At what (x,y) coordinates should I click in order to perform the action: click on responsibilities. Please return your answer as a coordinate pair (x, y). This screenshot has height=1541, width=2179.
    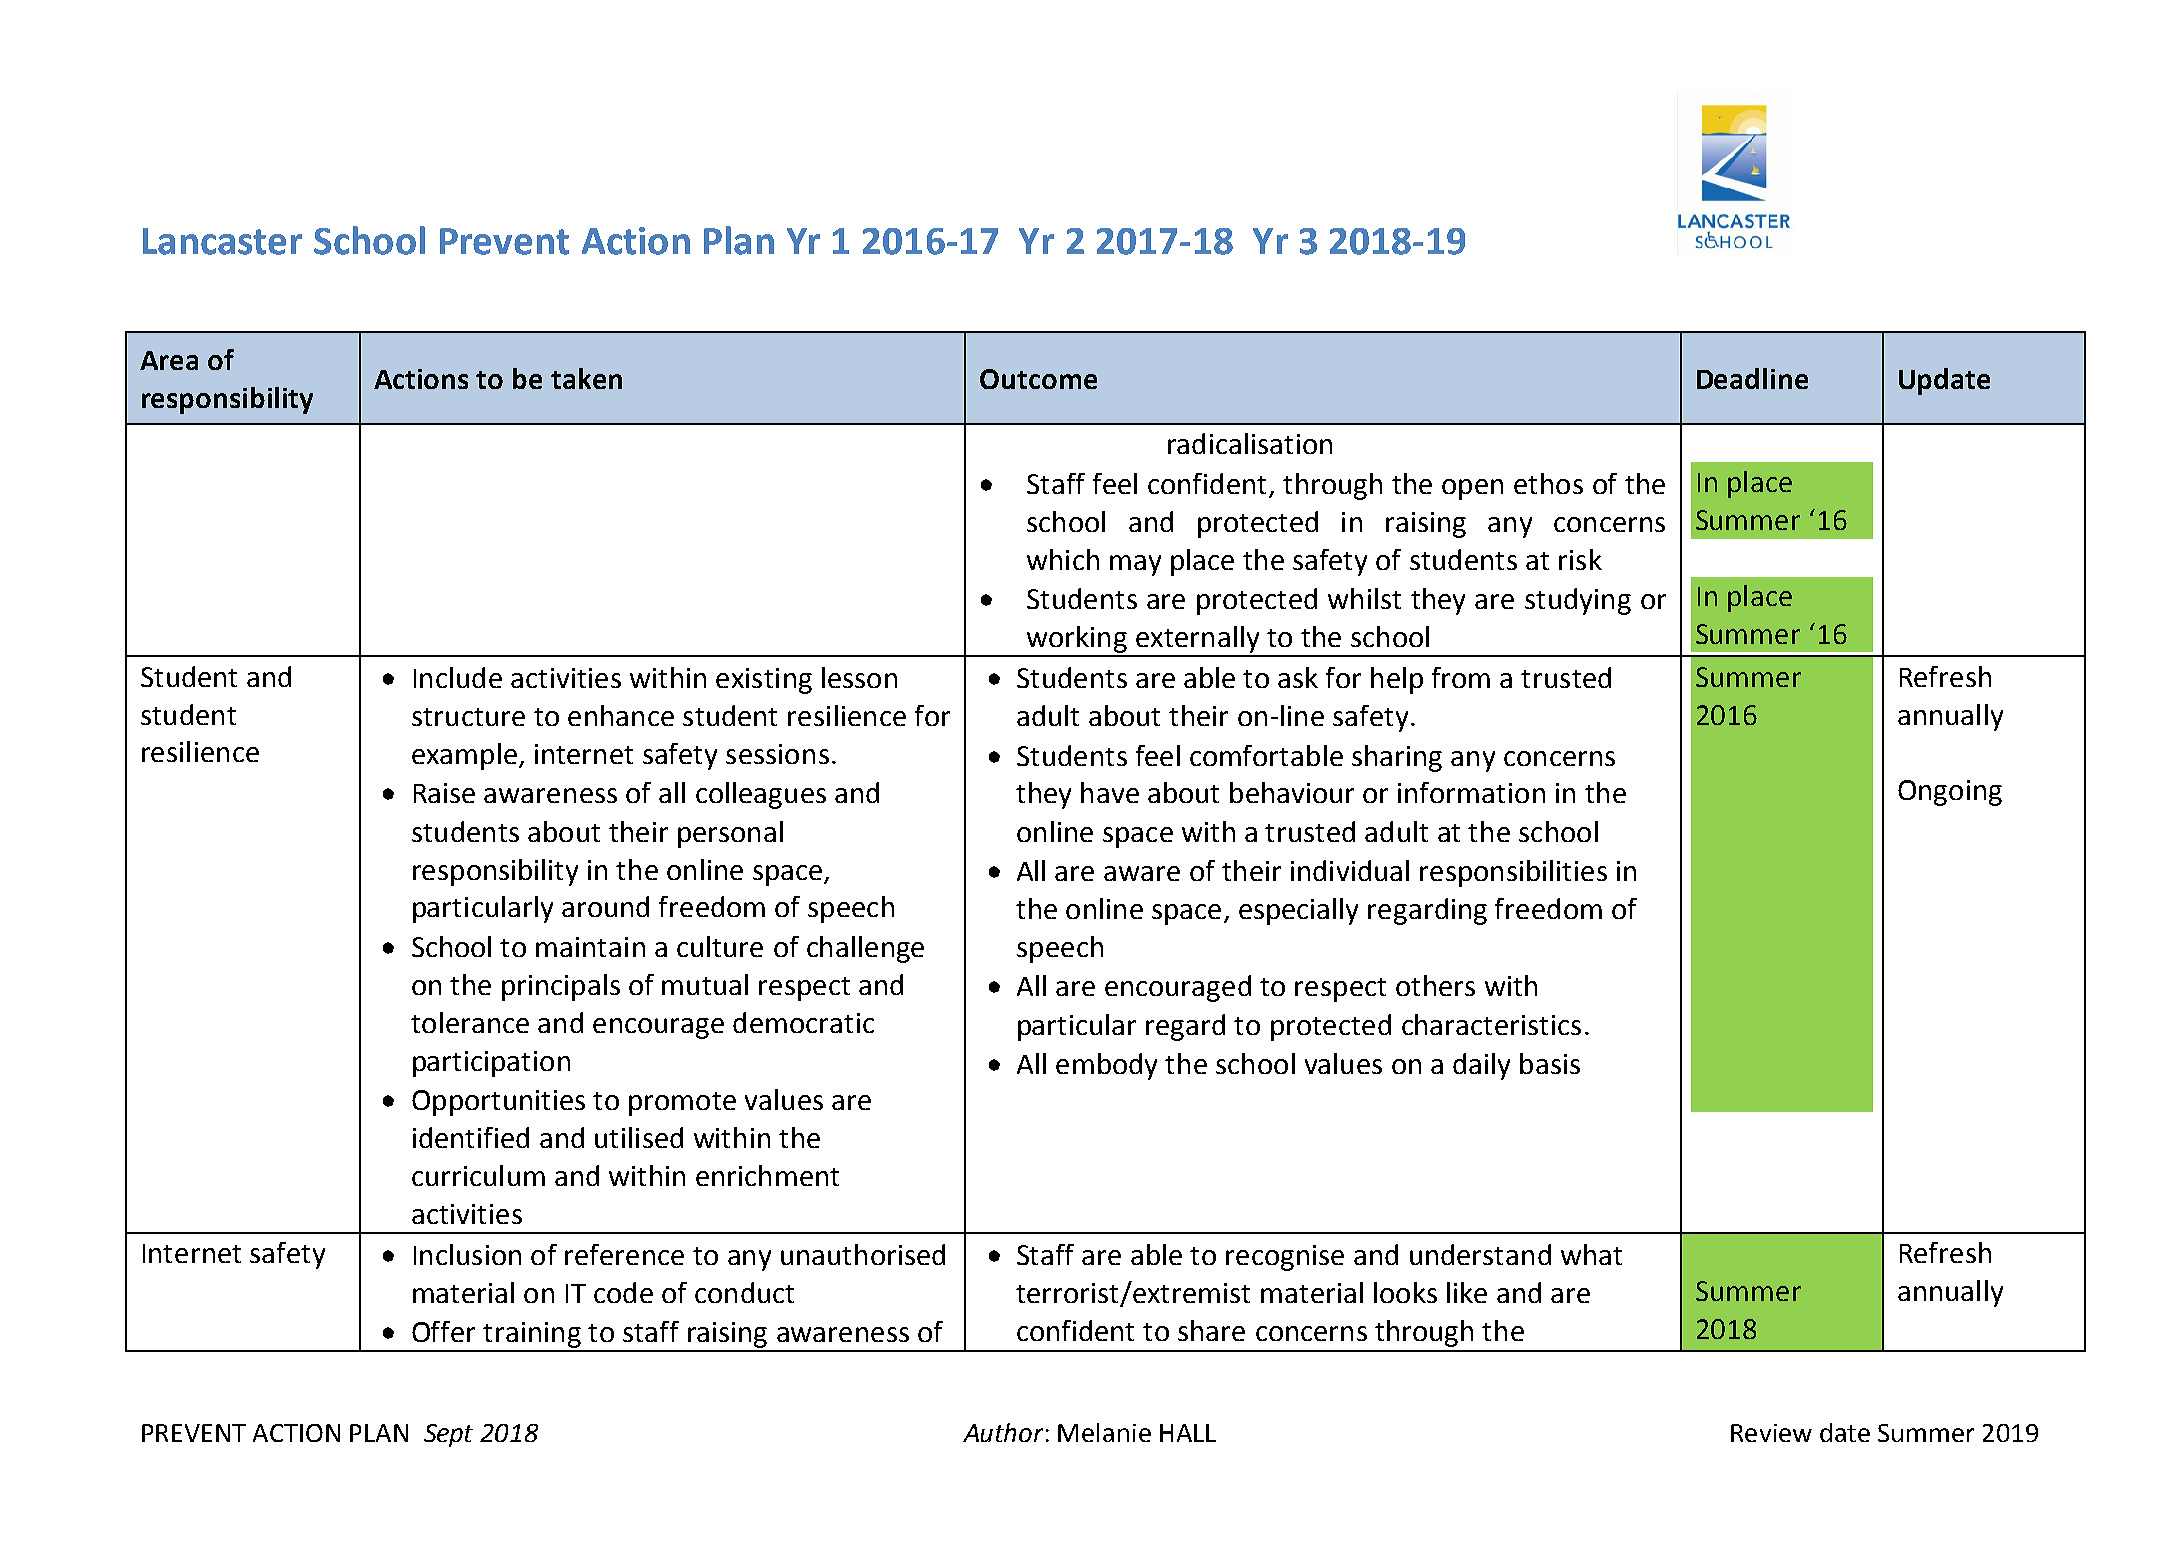
    Looking at the image, I should click on (1513, 873).
